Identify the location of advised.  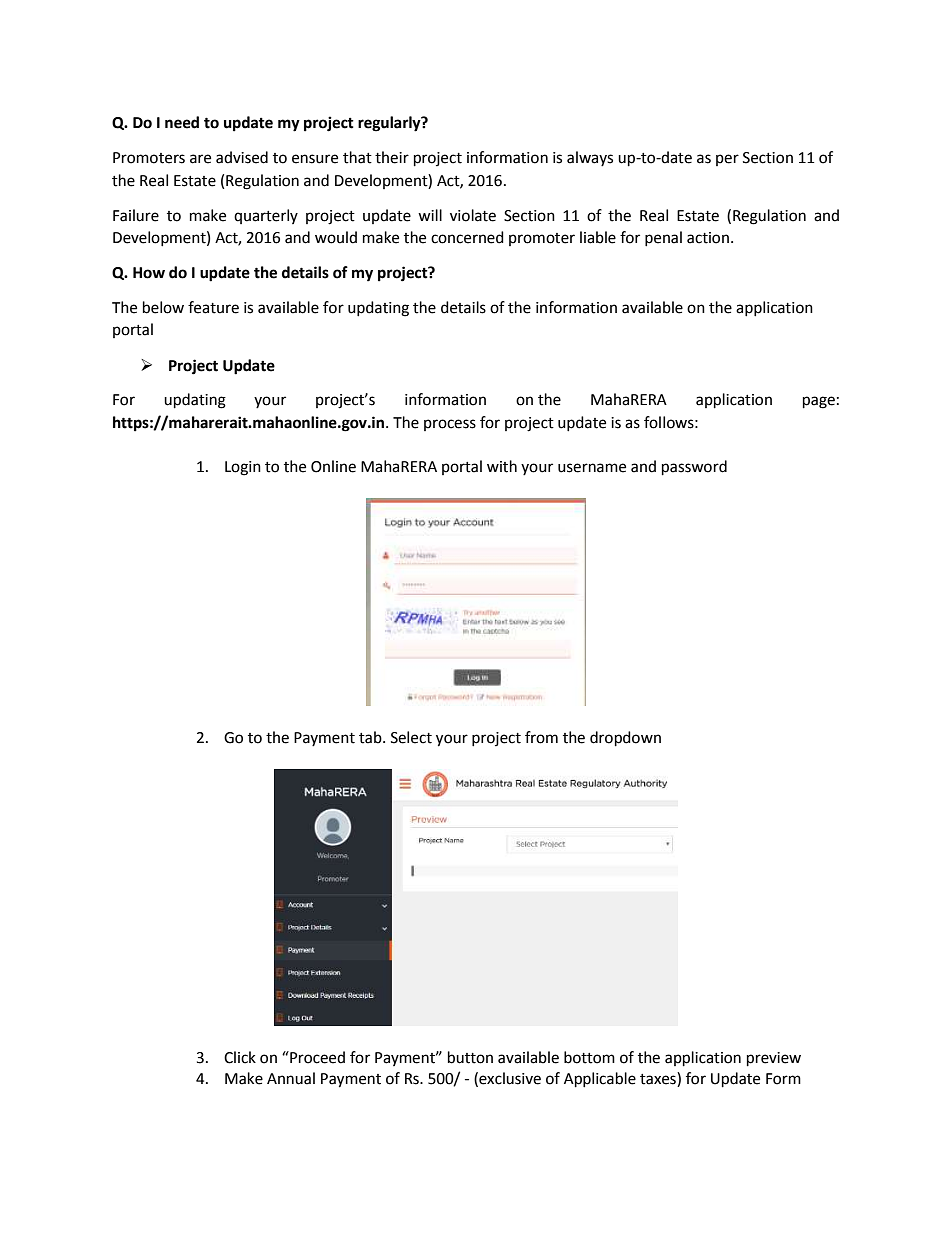
(242, 157).
